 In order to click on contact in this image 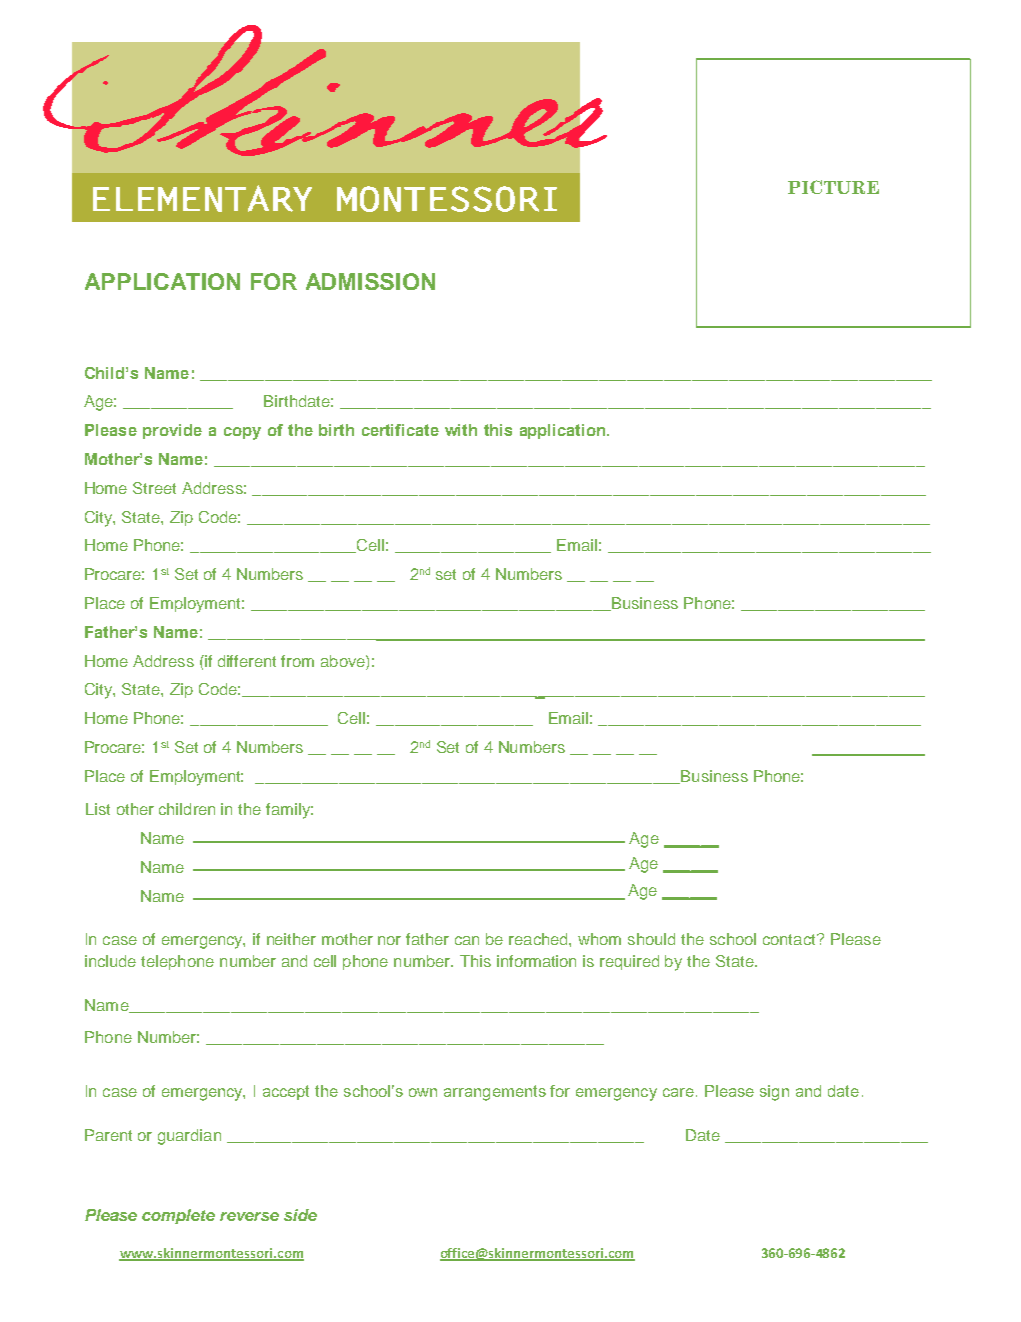, I will do `click(790, 939)`.
